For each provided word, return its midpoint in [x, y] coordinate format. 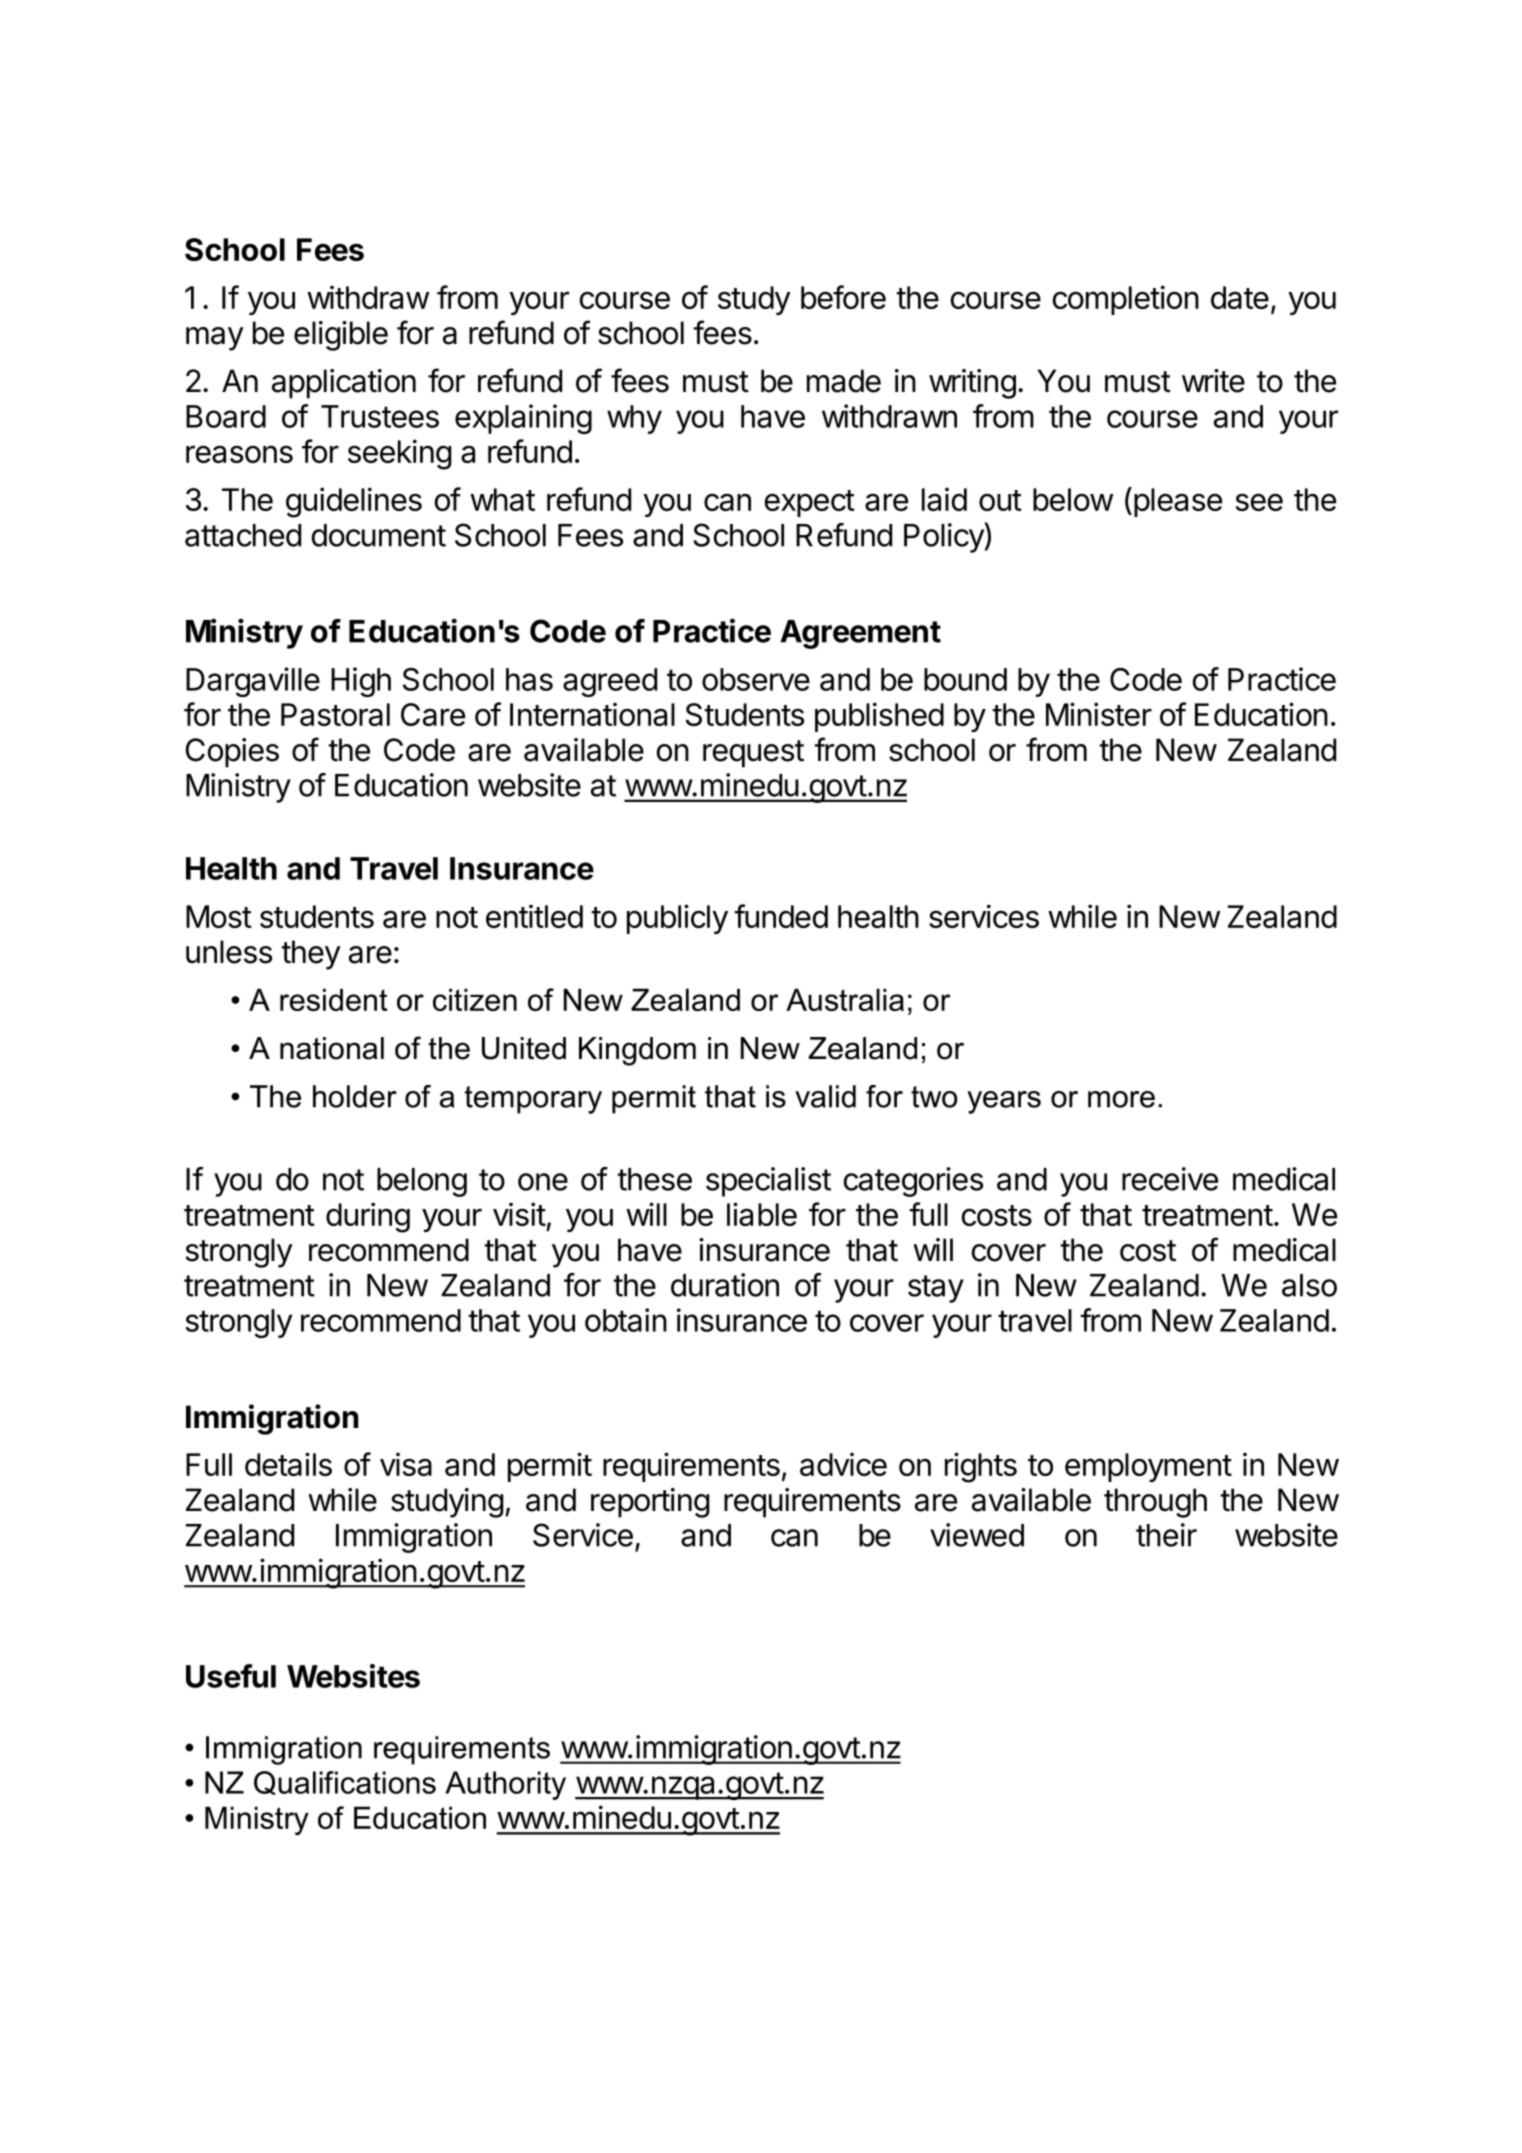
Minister [1099, 714]
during [368, 1217]
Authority [505, 1785]
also [1309, 1285]
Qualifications [345, 1783]
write [1213, 381]
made [844, 381]
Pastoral [335, 714]
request [753, 754]
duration [725, 1285]
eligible [341, 336]
